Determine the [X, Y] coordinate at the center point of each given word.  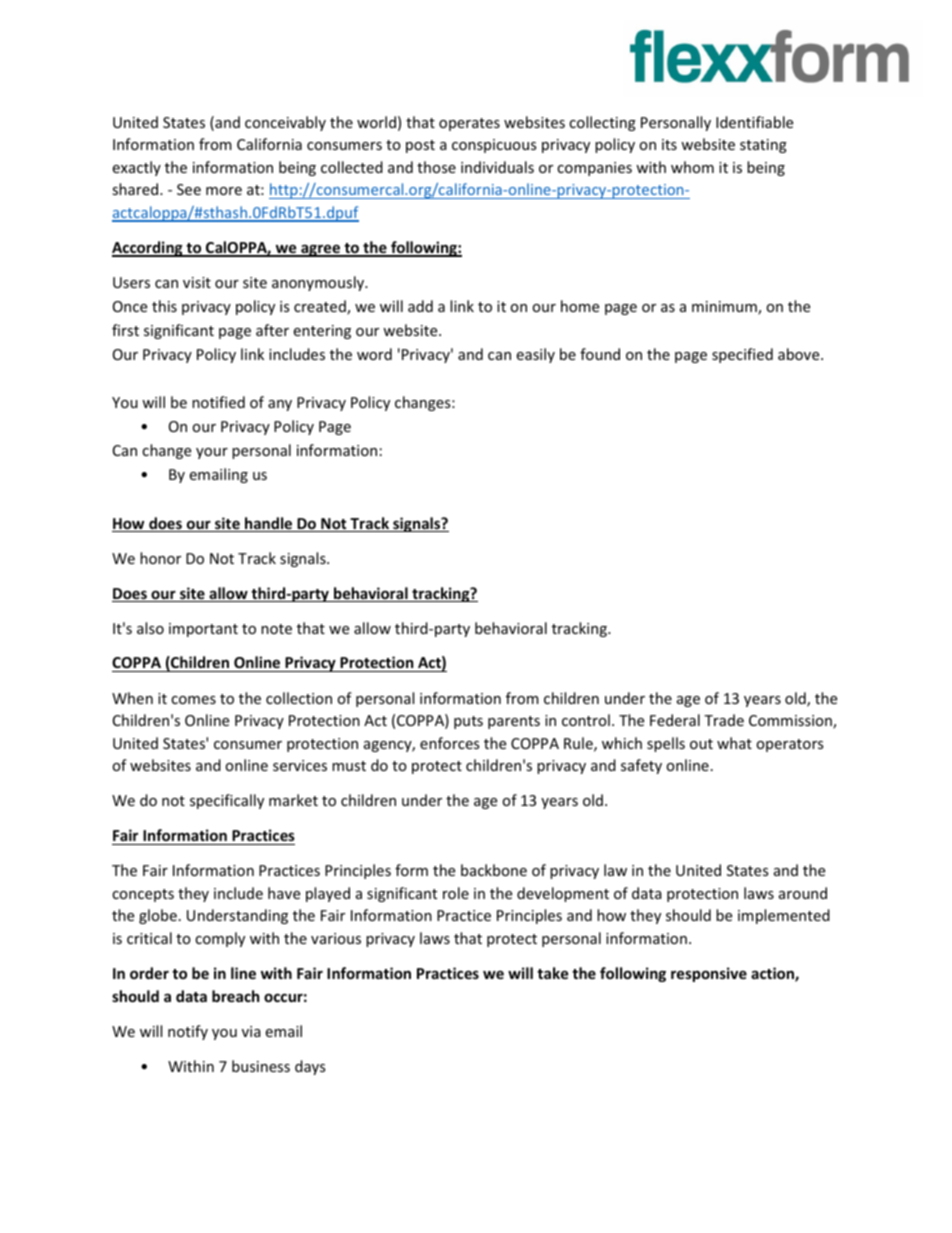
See [189, 189]
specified [742, 355]
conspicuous [494, 146]
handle [269, 524]
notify [188, 1032]
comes [193, 700]
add [420, 306]
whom [692, 167]
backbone [494, 870]
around [803, 893]
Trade [724, 720]
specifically [227, 801]
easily [536, 355]
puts [468, 722]
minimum [725, 308]
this [164, 306]
